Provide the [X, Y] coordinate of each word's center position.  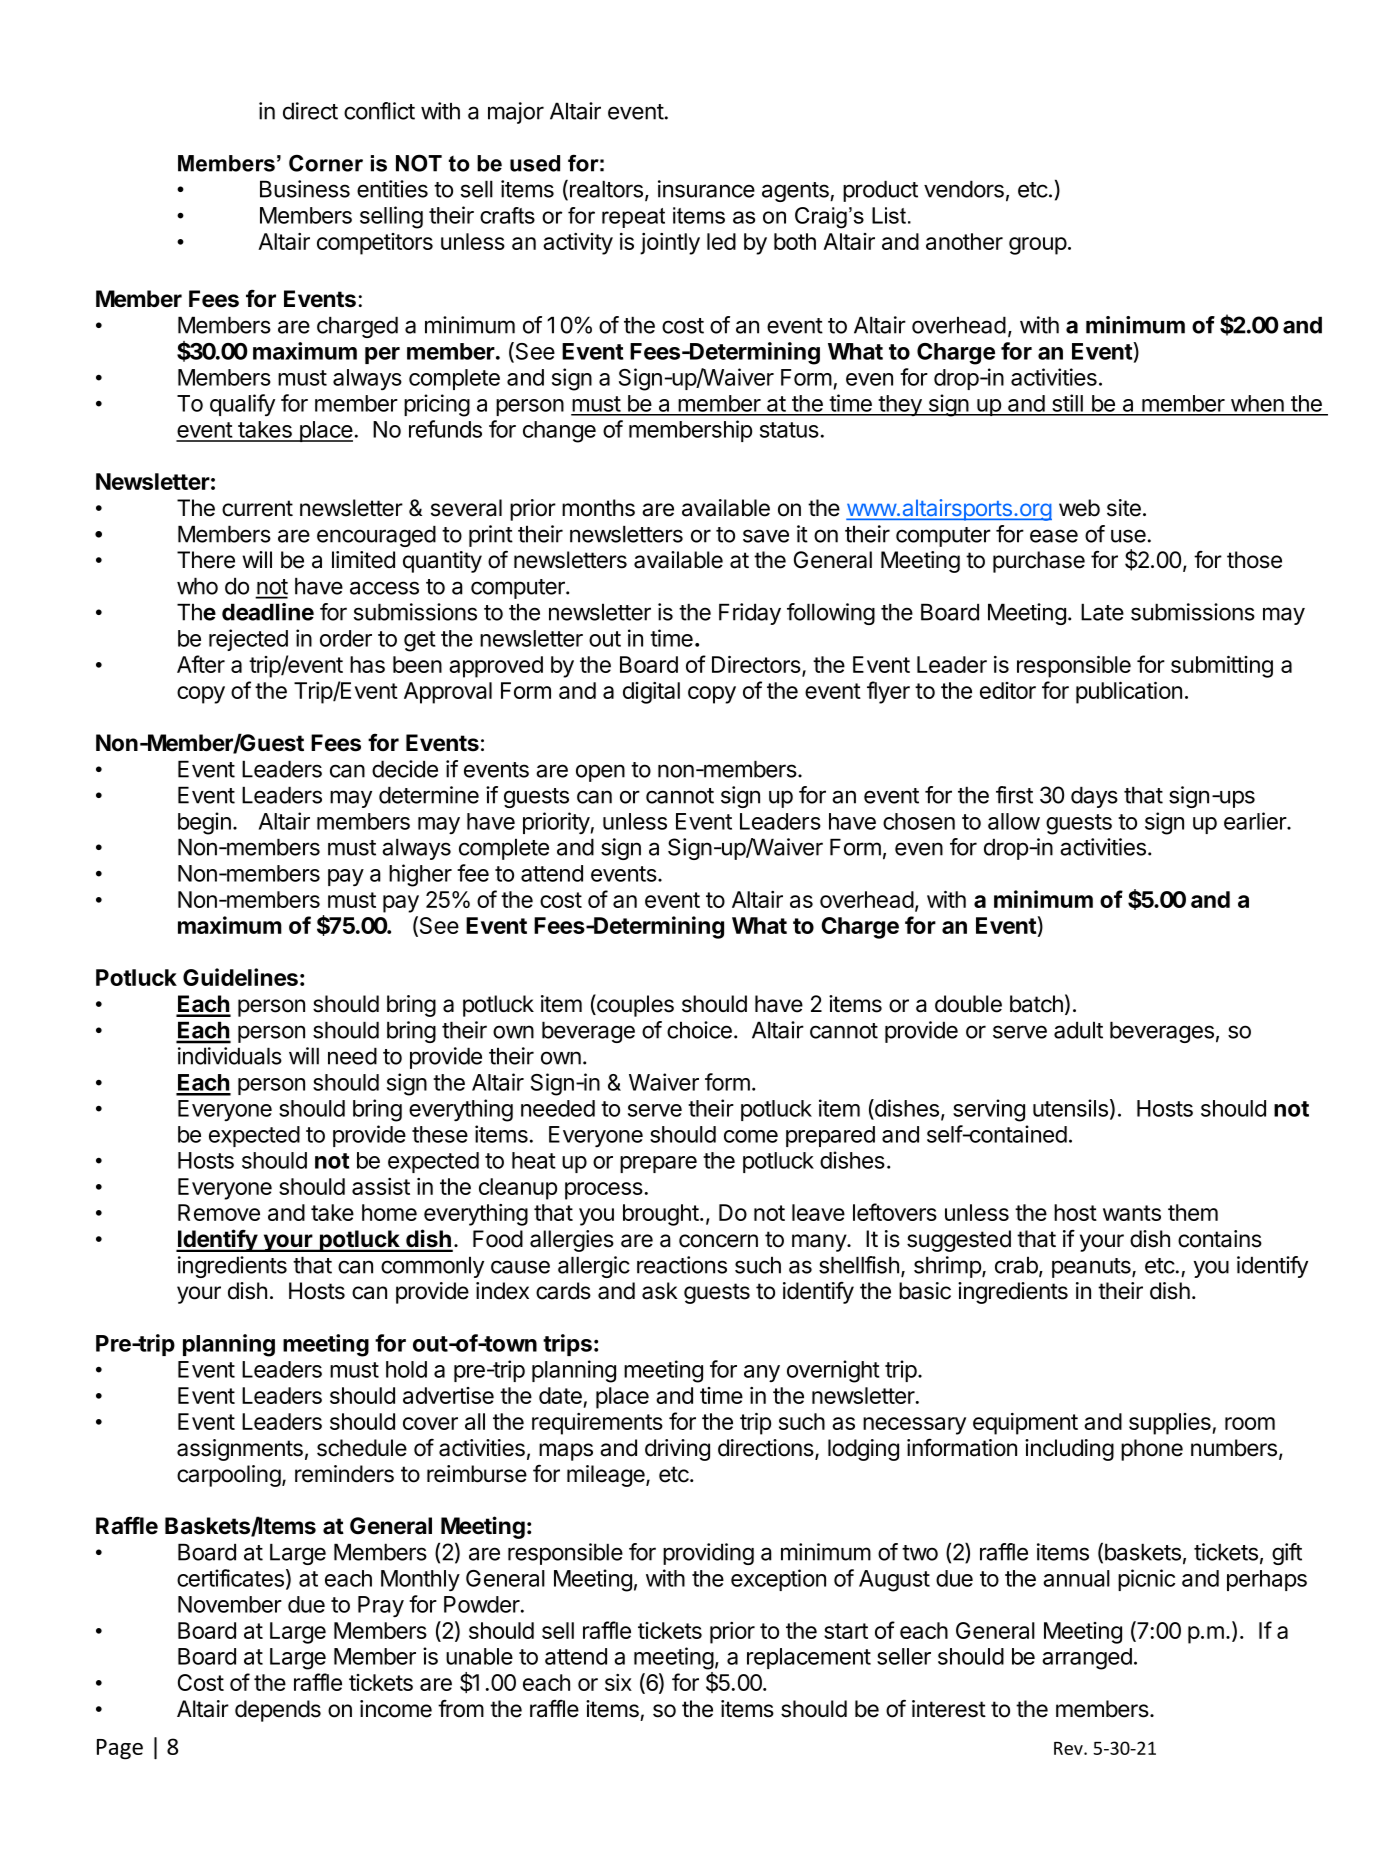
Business [305, 189]
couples [634, 1005]
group [1038, 246]
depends [278, 1711]
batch [1036, 1004]
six [618, 1682]
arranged [1087, 1659]
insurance [706, 189]
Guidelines [240, 977]
